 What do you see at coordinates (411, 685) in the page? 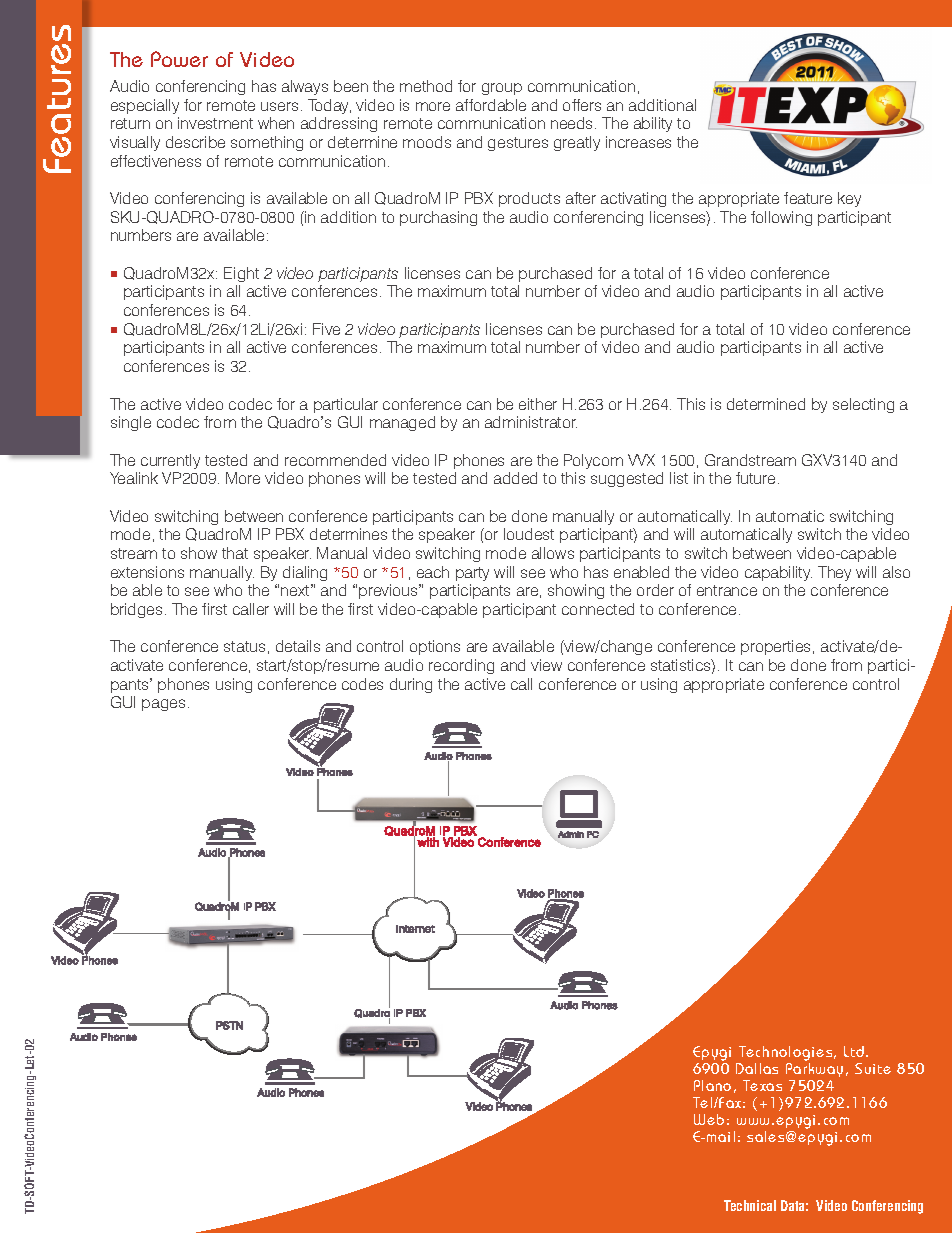
I see `during` at bounding box center [411, 685].
